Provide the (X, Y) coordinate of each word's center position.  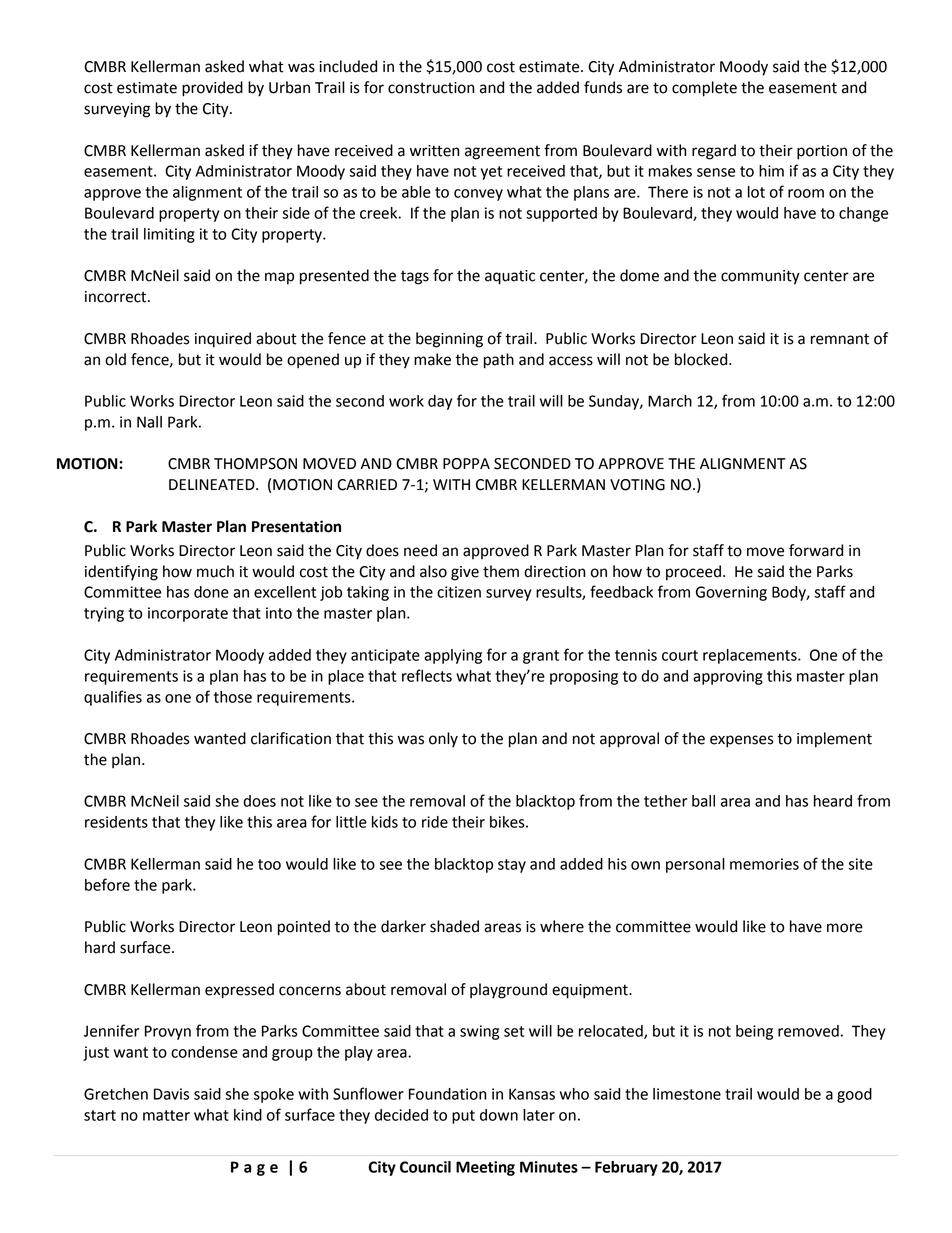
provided (212, 89)
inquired (223, 340)
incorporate (188, 614)
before (107, 884)
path (499, 361)
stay (512, 866)
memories (764, 864)
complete (704, 89)
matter (166, 1115)
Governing (731, 593)
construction (431, 88)
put (463, 1117)
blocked (702, 359)
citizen (459, 592)
